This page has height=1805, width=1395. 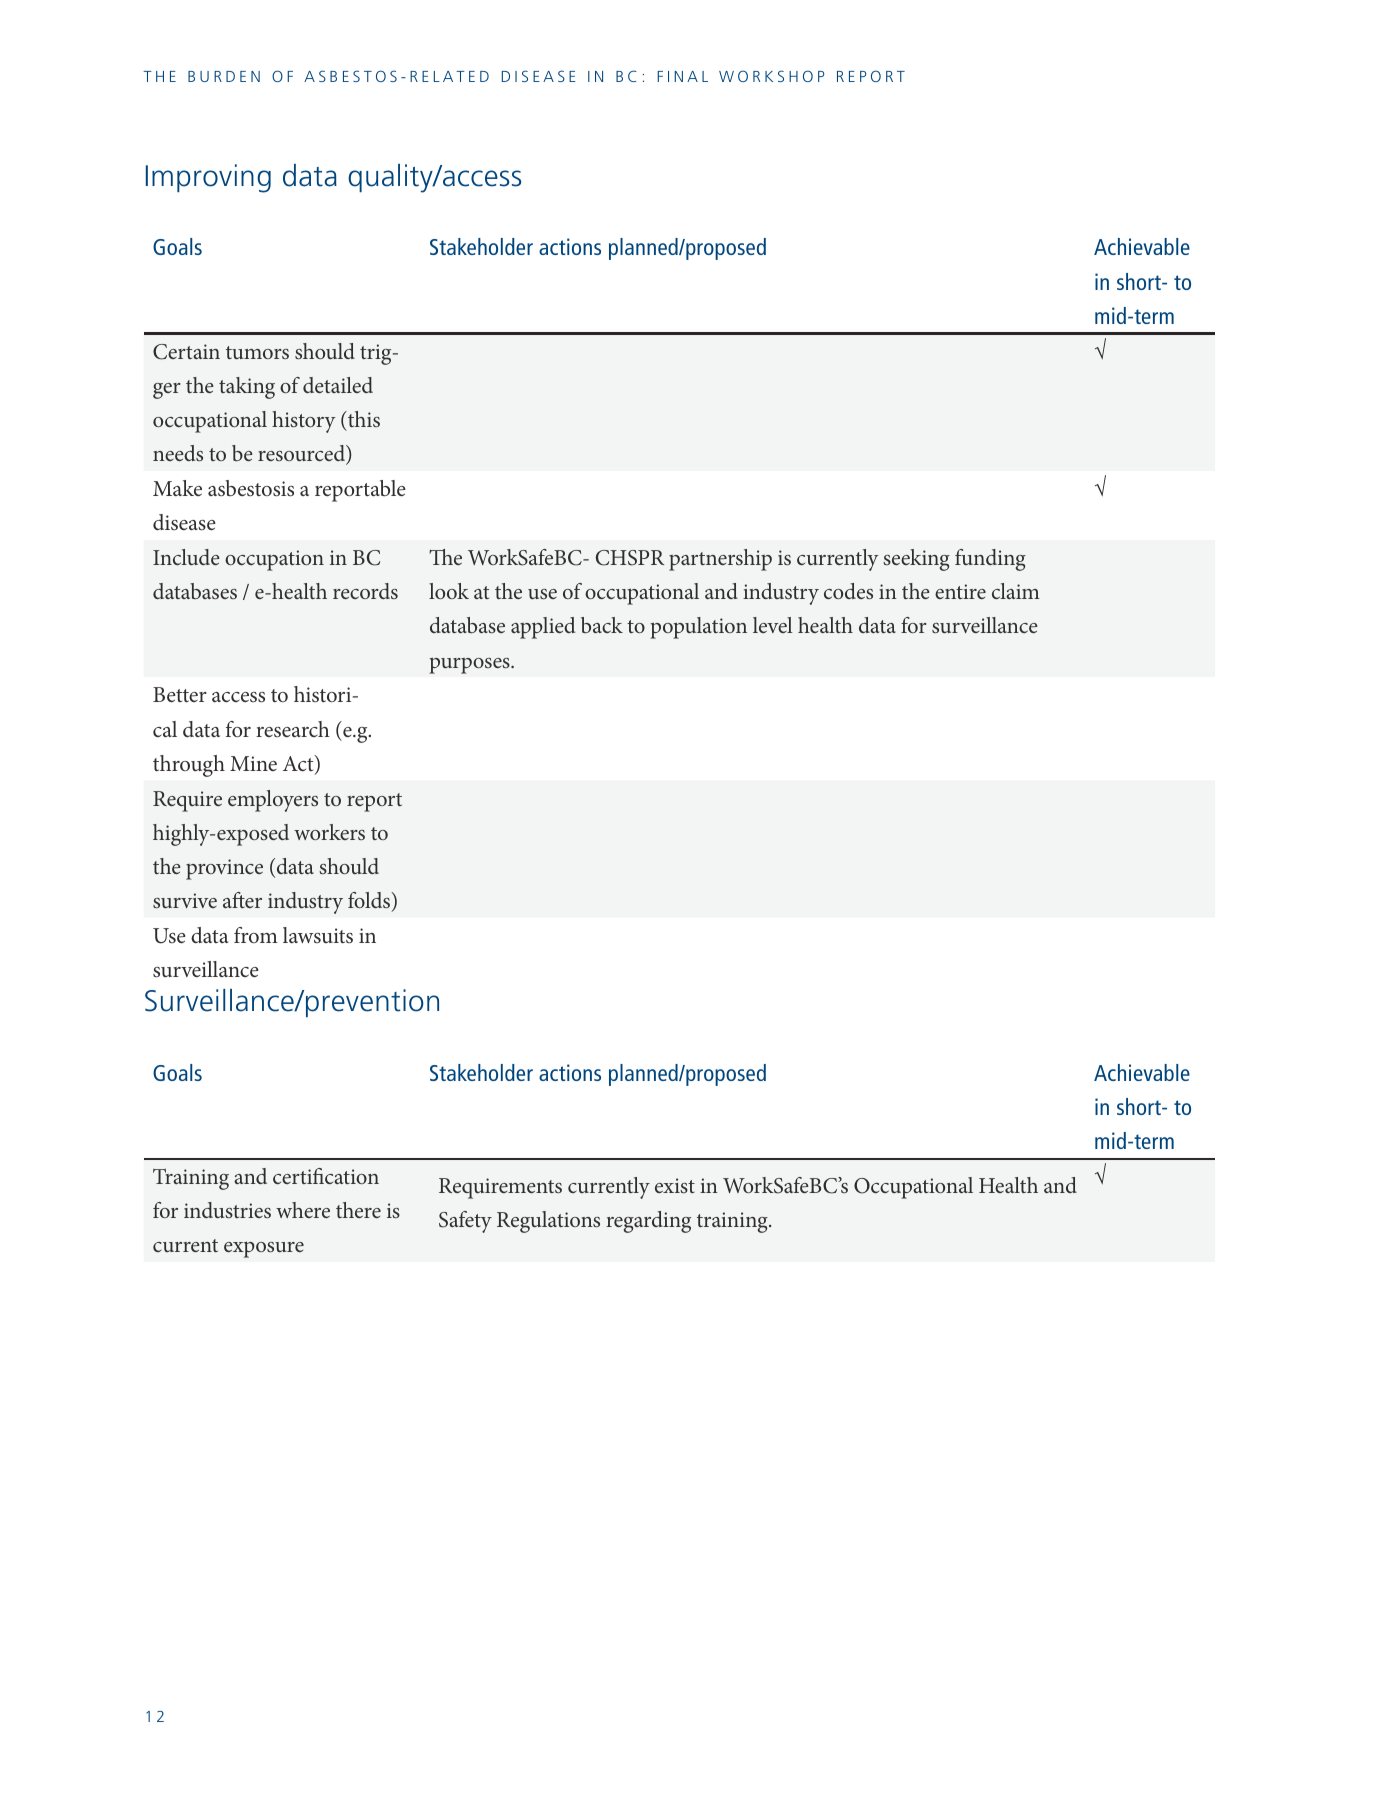 I want to click on back, so click(x=602, y=625).
